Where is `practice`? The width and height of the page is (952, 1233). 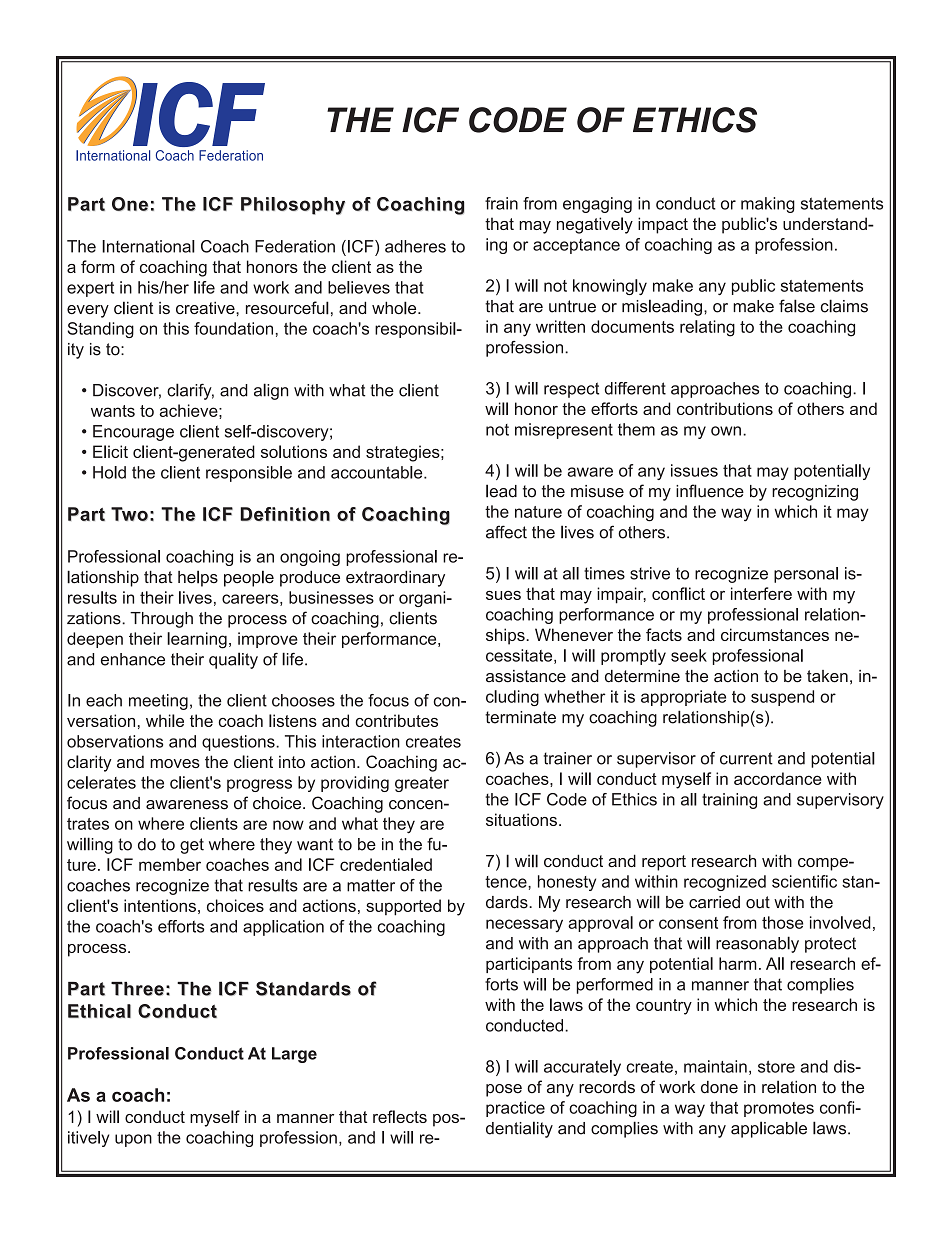
practice is located at coordinates (515, 1109).
